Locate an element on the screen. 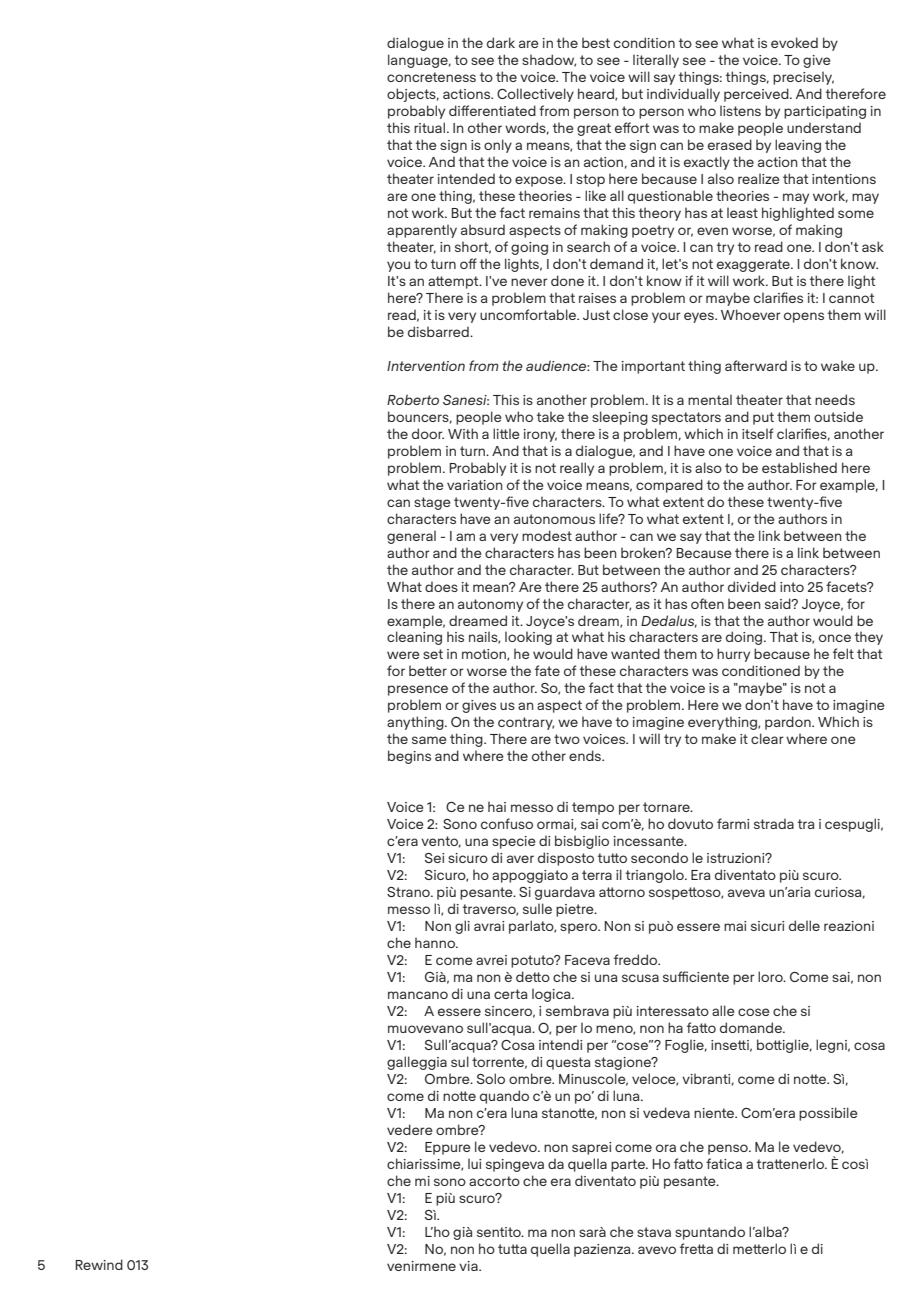  Strano is located at coordinates (409, 892).
